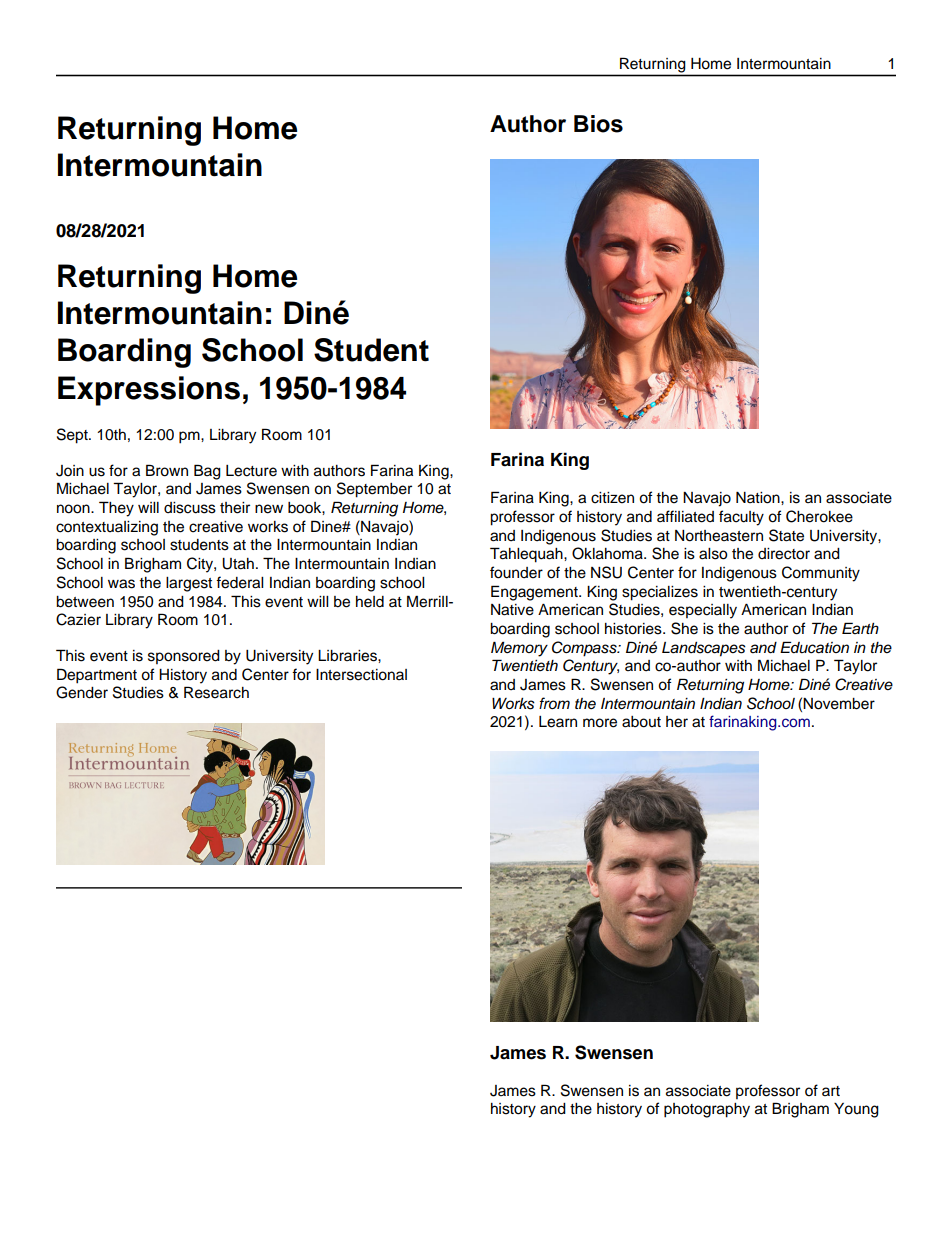  I want to click on Nation, so click(759, 498).
